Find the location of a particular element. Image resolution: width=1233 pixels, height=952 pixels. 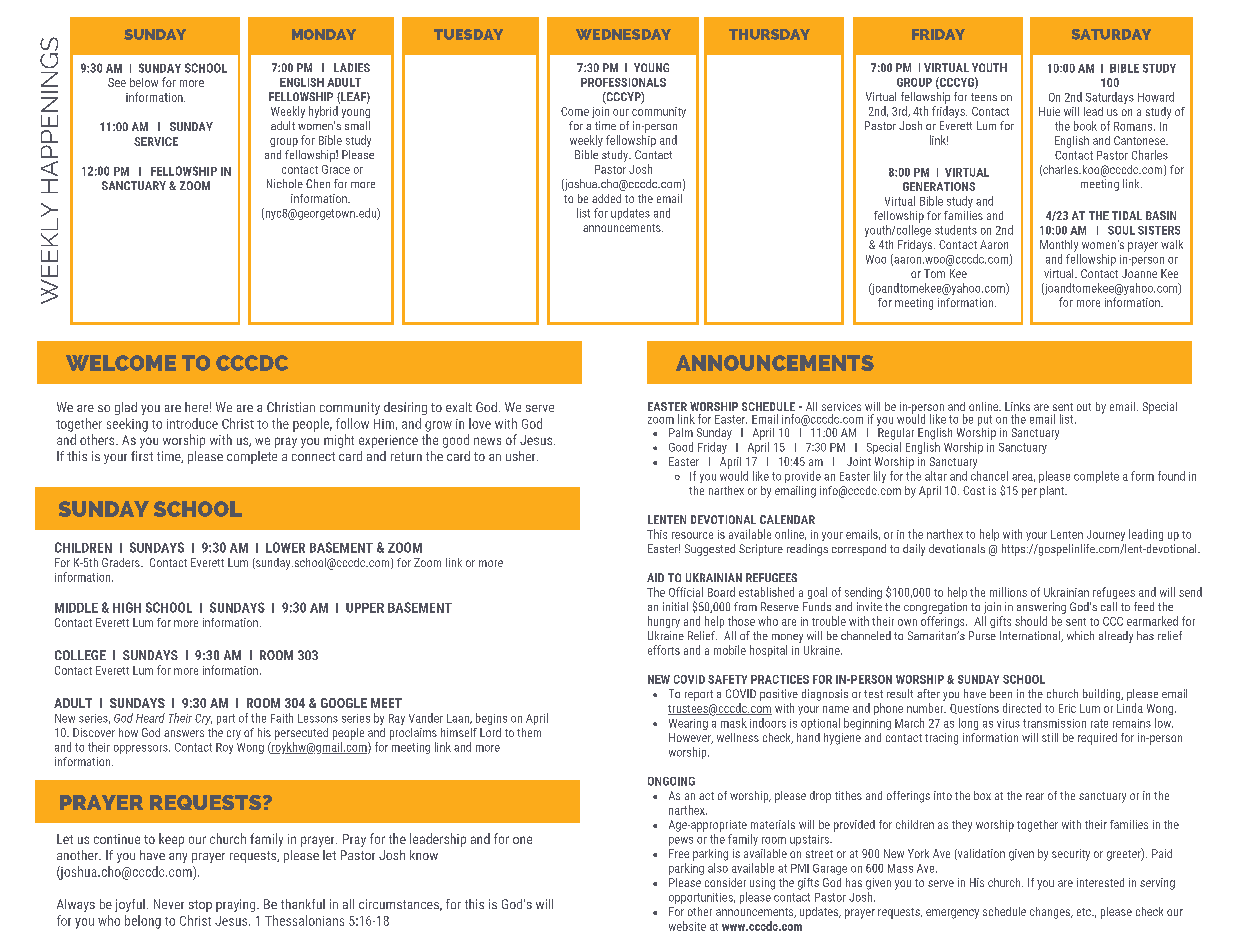

below is located at coordinates (144, 82).
